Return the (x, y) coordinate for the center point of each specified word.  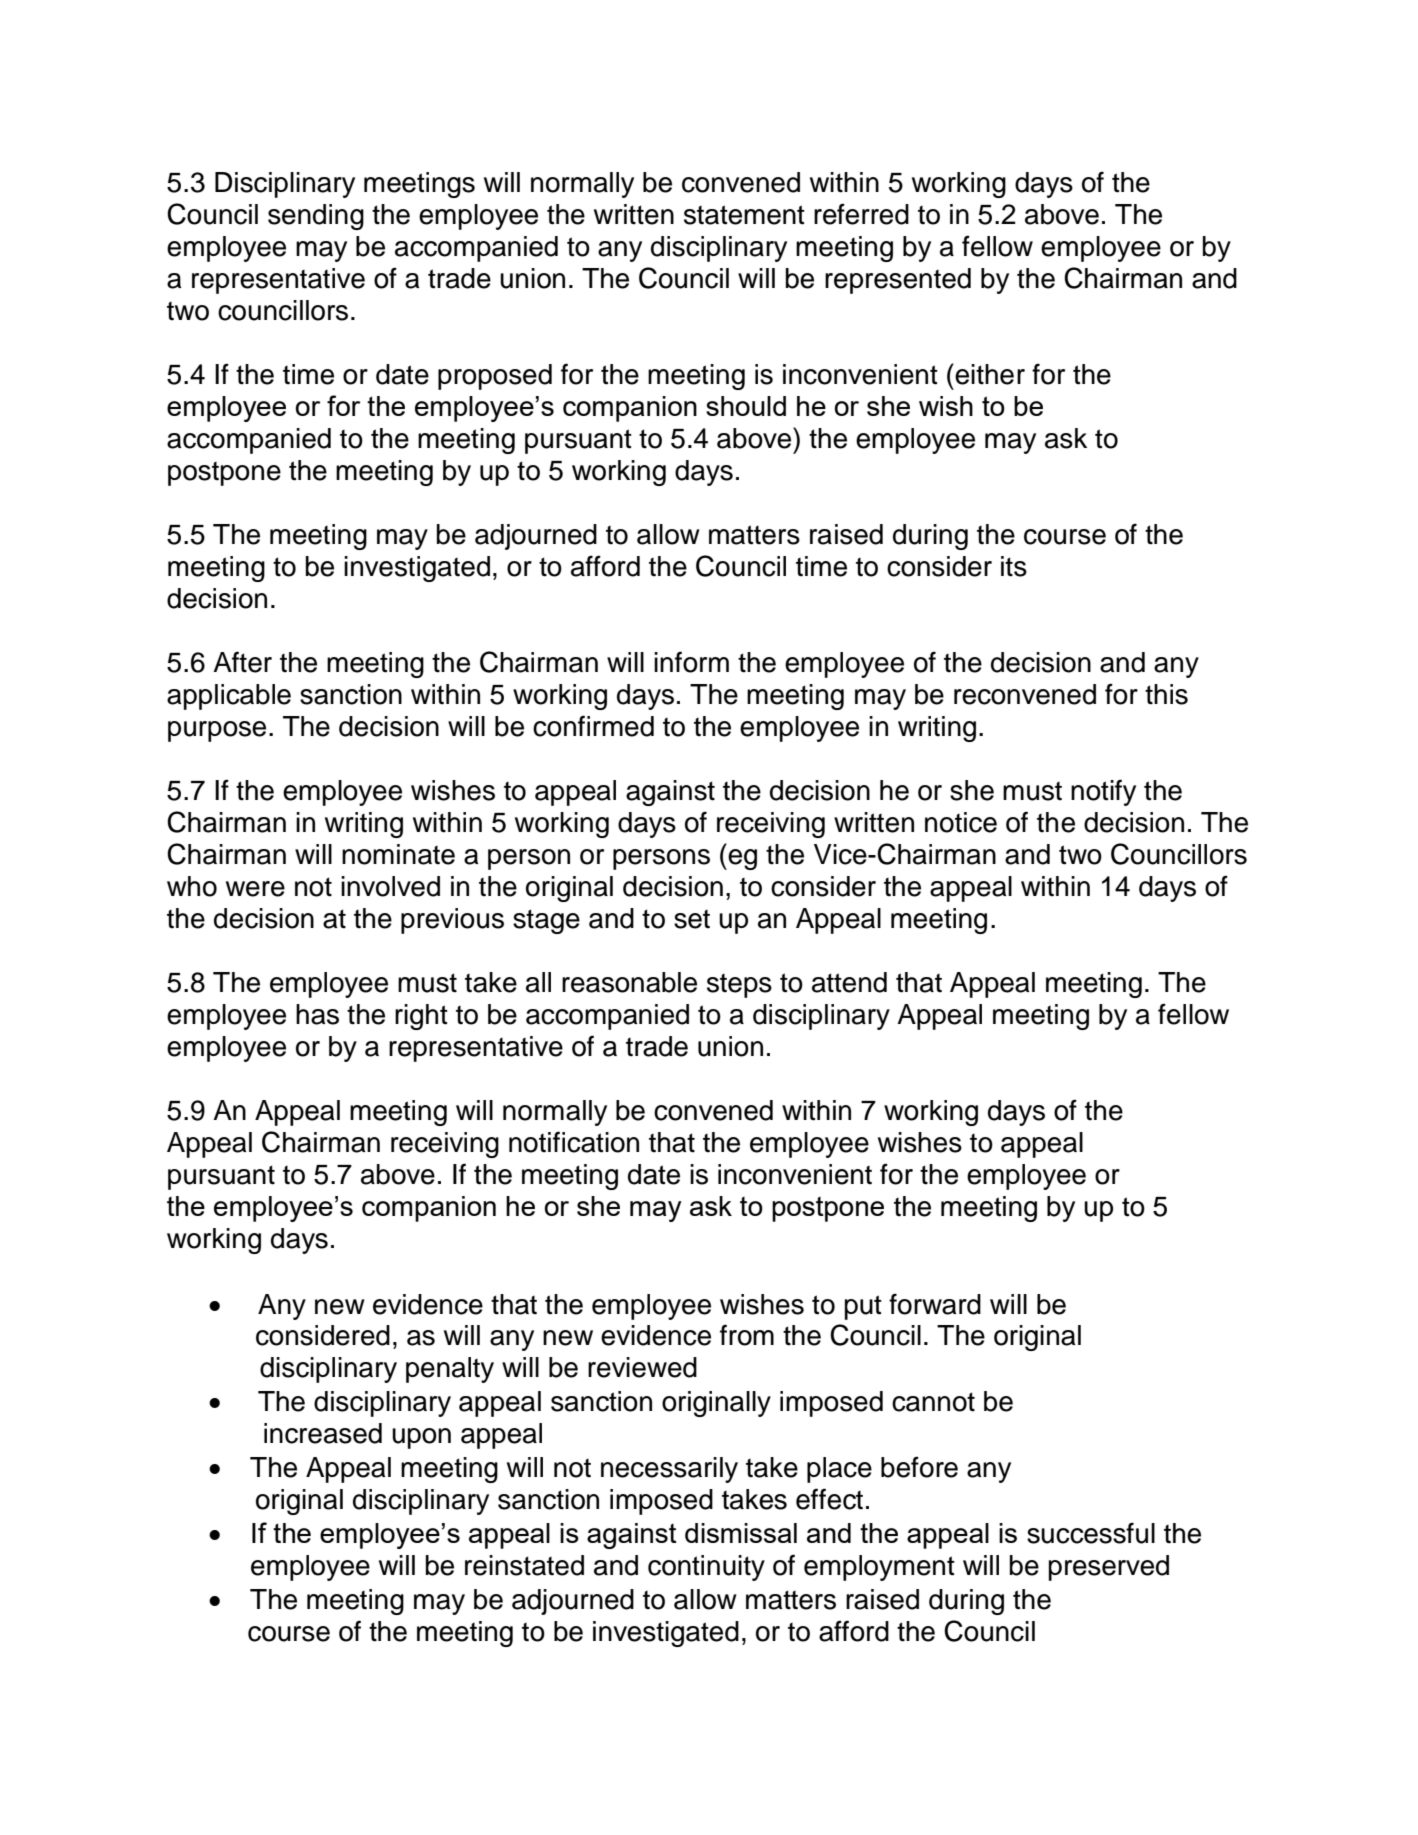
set (692, 919)
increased (323, 1433)
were (255, 889)
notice (961, 822)
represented (898, 281)
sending (316, 217)
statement (744, 215)
